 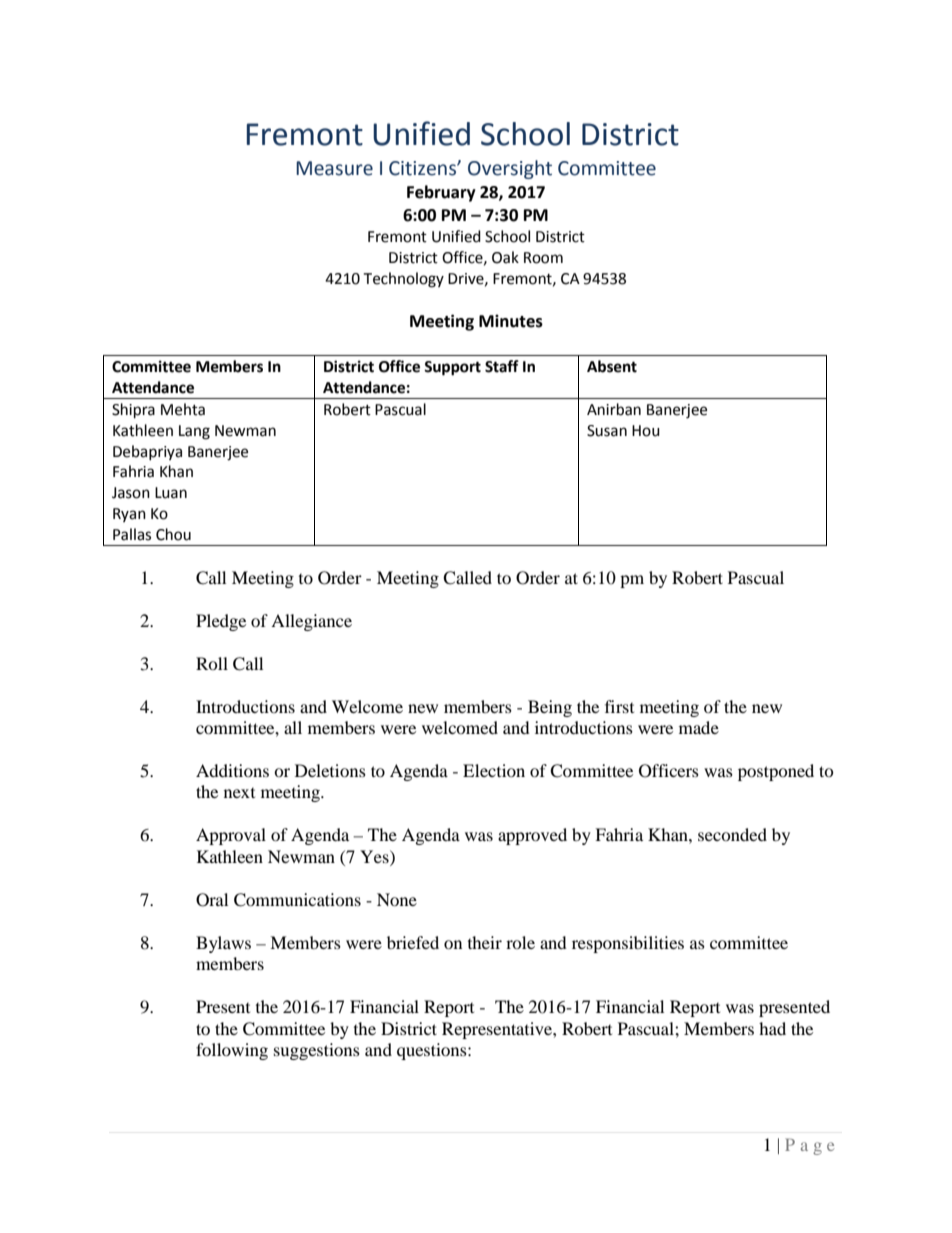 I want to click on None, so click(x=397, y=899).
